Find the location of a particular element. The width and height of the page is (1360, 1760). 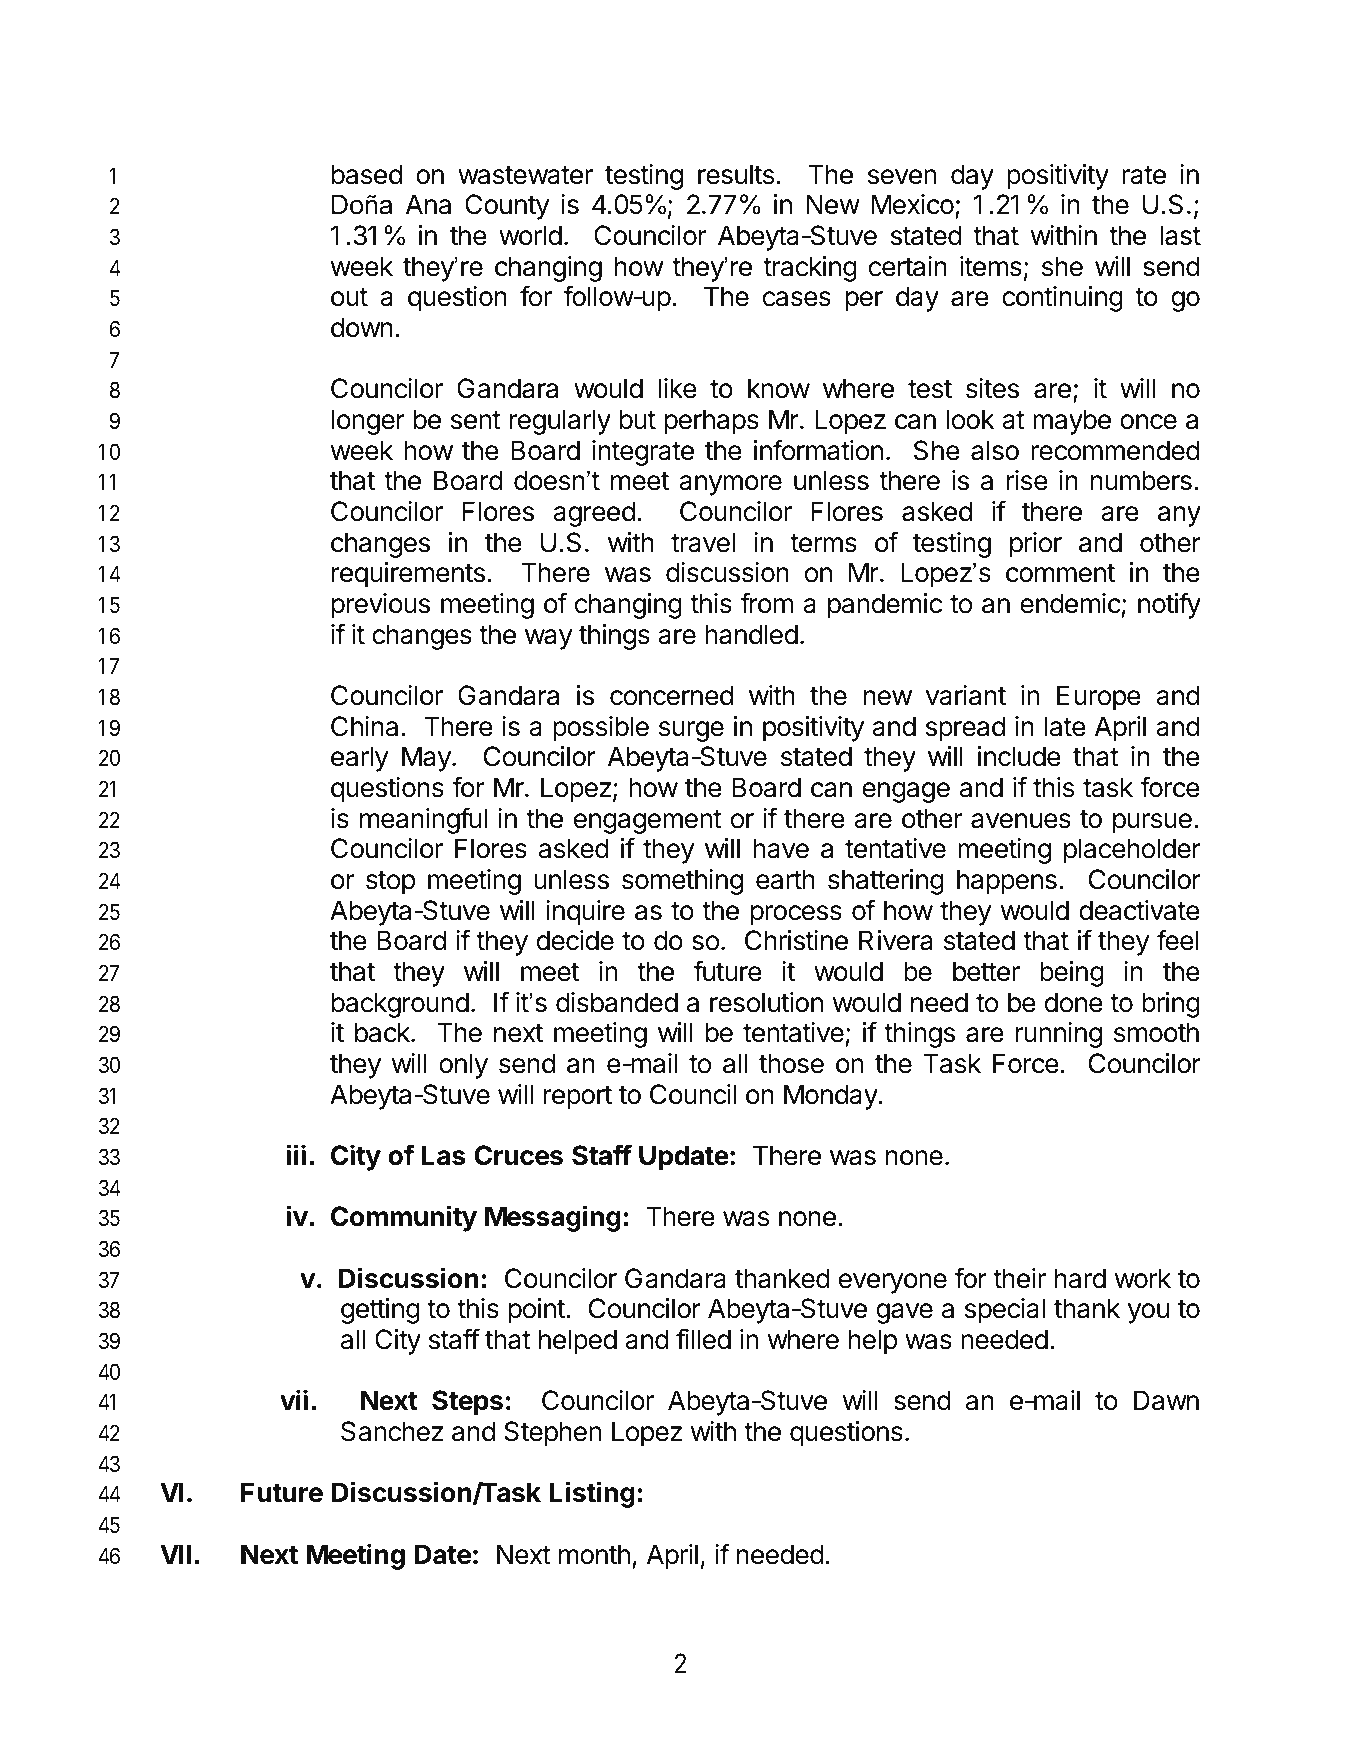

Ana is located at coordinates (428, 204).
